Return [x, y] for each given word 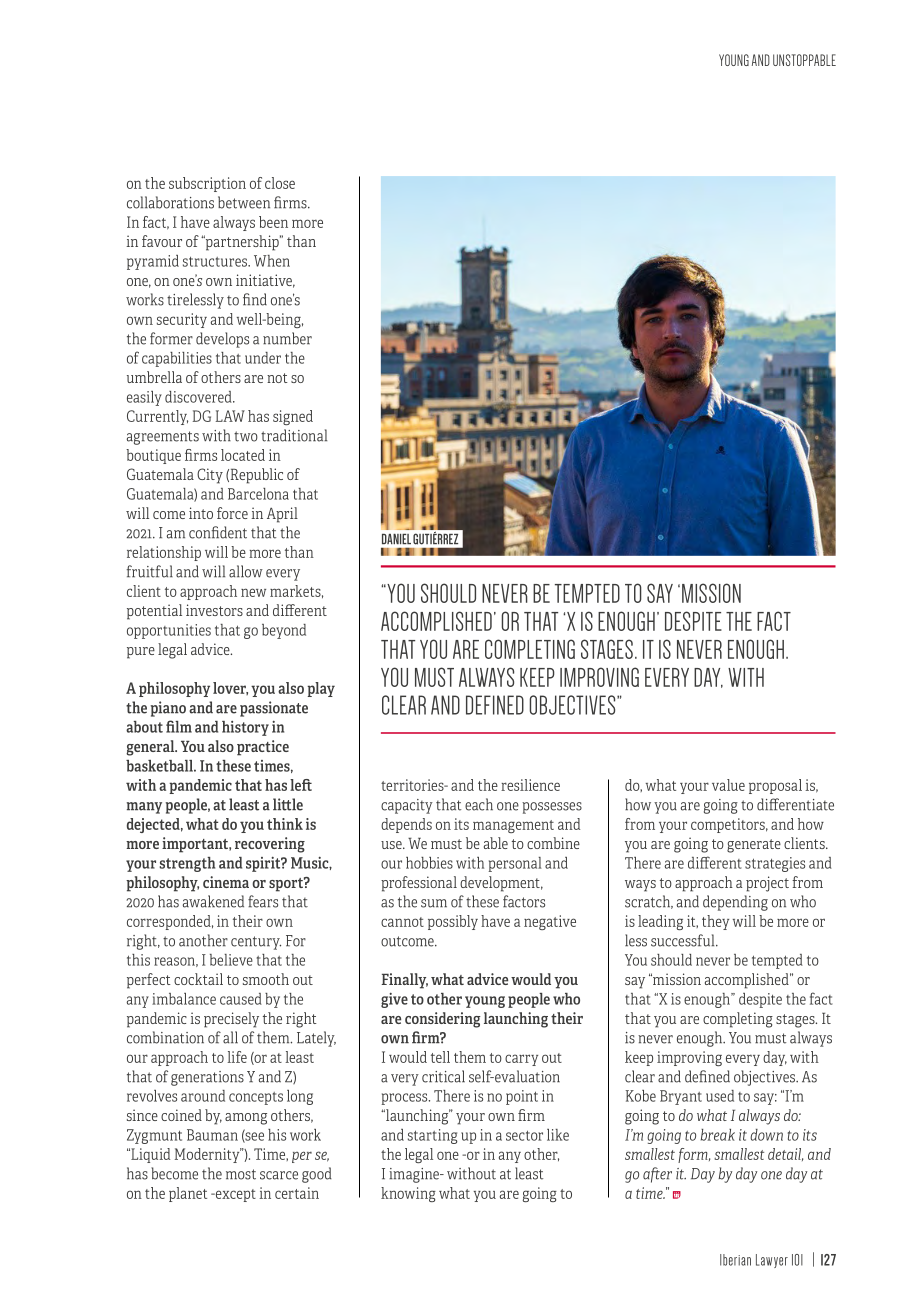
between [244, 202]
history [245, 728]
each [479, 804]
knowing [408, 1194]
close [280, 183]
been [273, 222]
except [234, 1195]
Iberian [735, 1260]
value [728, 785]
